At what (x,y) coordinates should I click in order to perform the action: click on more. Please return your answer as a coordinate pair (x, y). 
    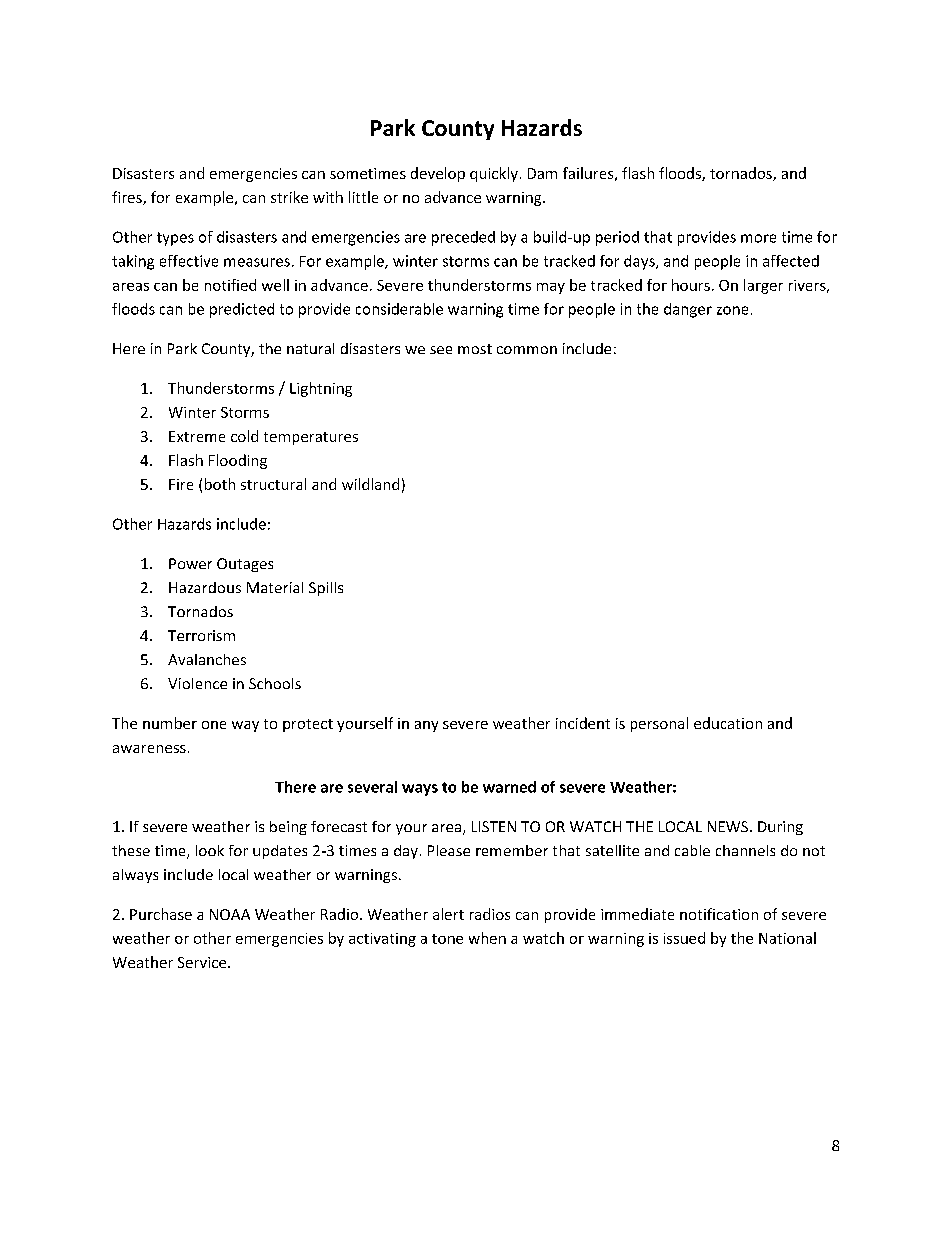
    Looking at the image, I should click on (758, 238).
